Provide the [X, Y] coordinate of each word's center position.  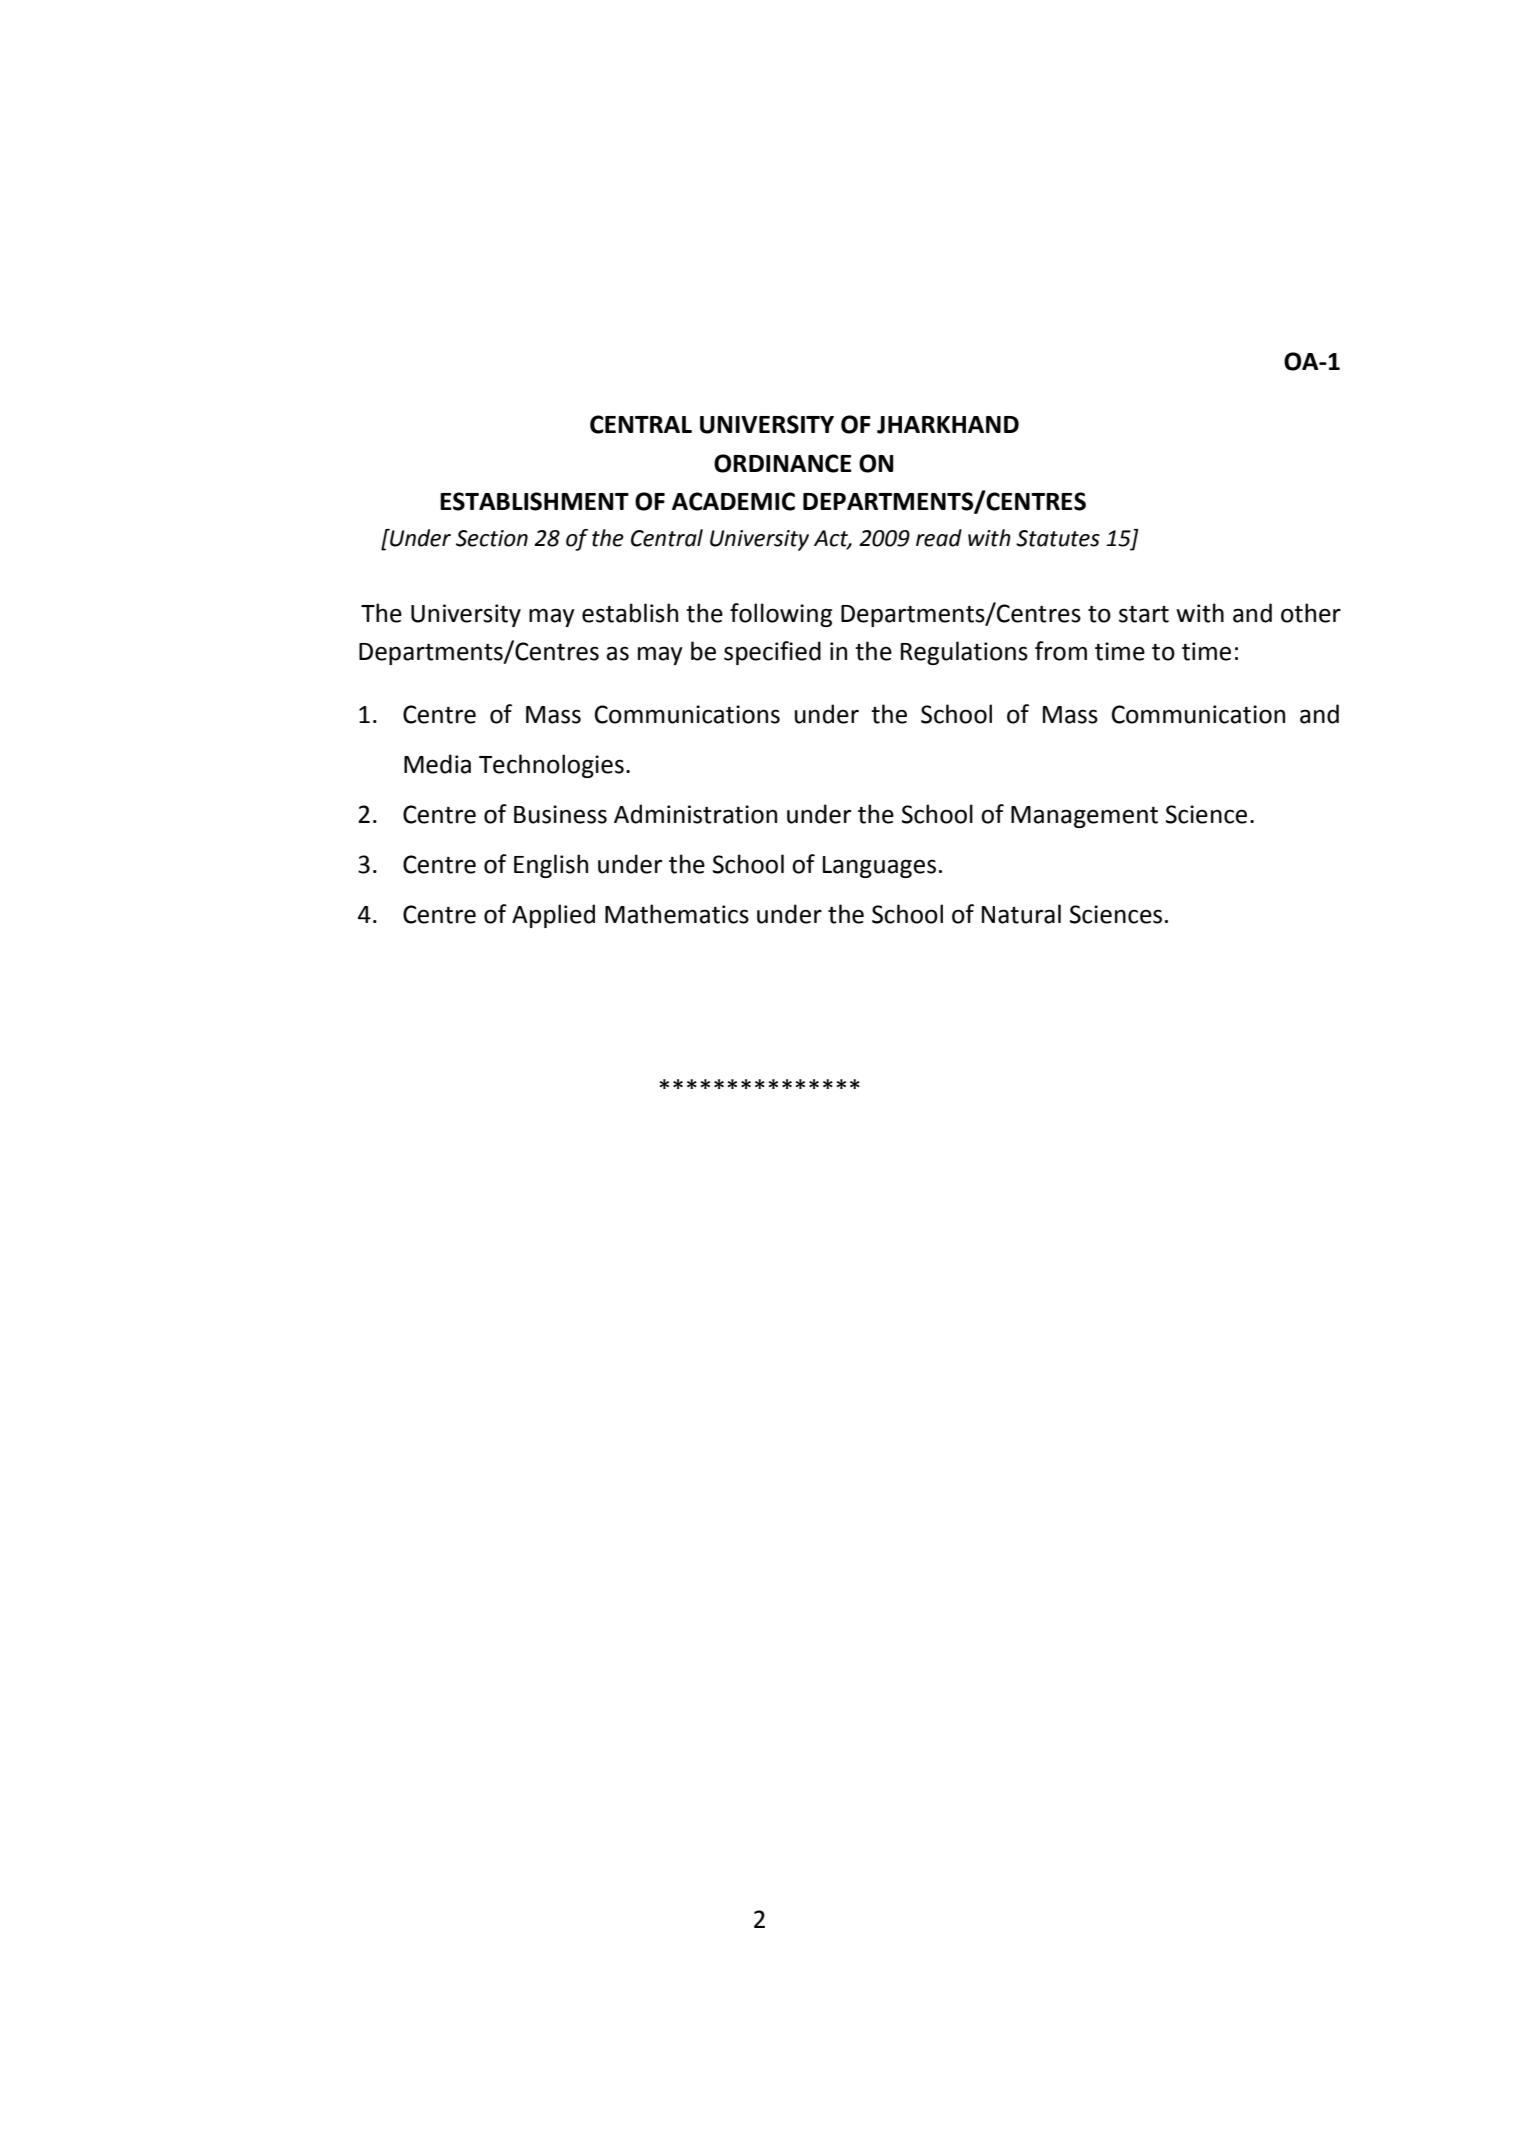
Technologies [551, 766]
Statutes [1058, 538]
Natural [1021, 914]
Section [492, 538]
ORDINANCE [783, 463]
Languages [879, 867]
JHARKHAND [948, 425]
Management [1084, 817]
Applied [553, 916]
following [781, 615]
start [1144, 614]
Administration [695, 814]
